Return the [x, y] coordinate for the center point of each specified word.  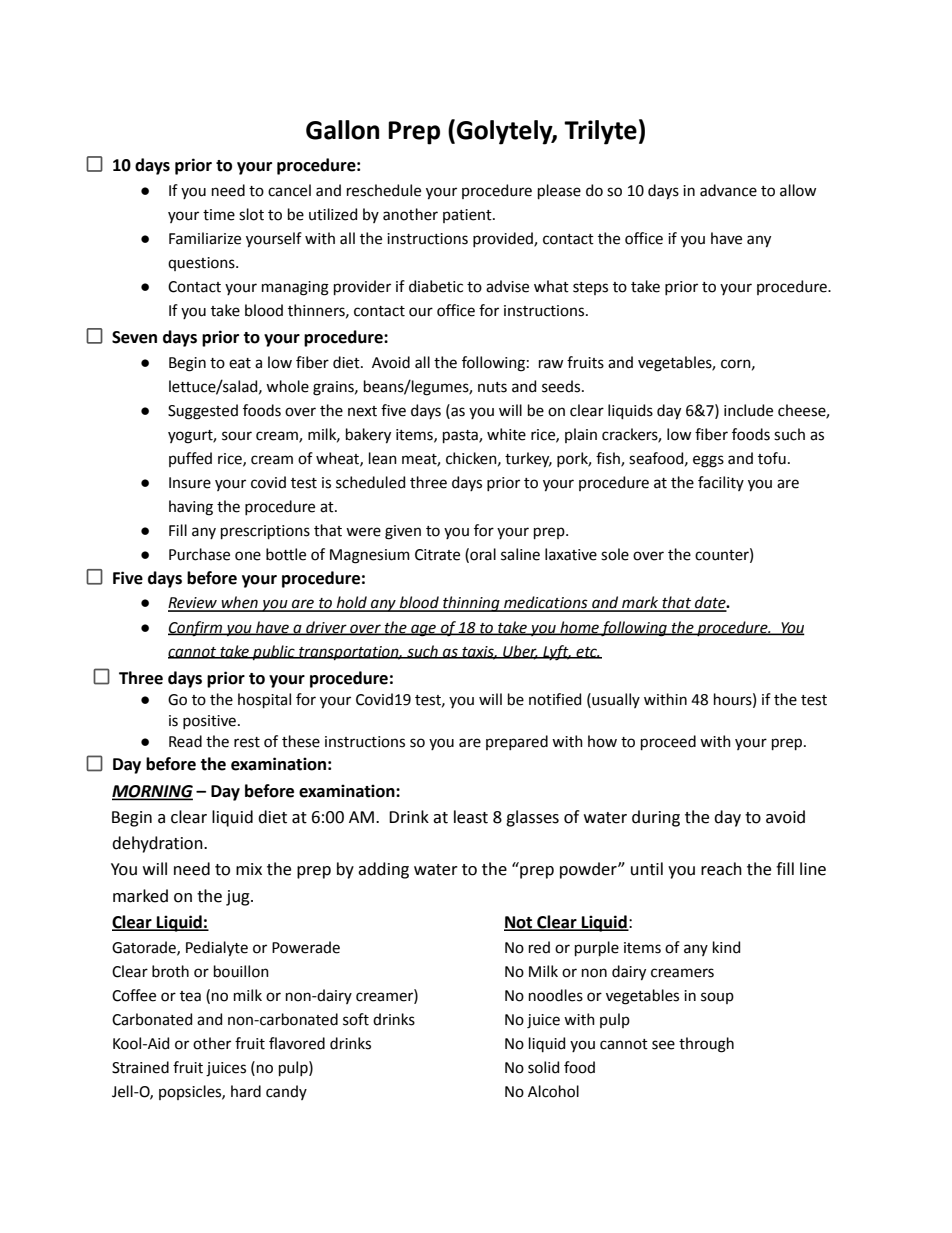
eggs [708, 461]
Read [185, 741]
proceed [668, 742]
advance [728, 190]
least [471, 817]
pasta [461, 436]
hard [246, 1091]
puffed [190, 459]
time [219, 215]
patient [468, 216]
